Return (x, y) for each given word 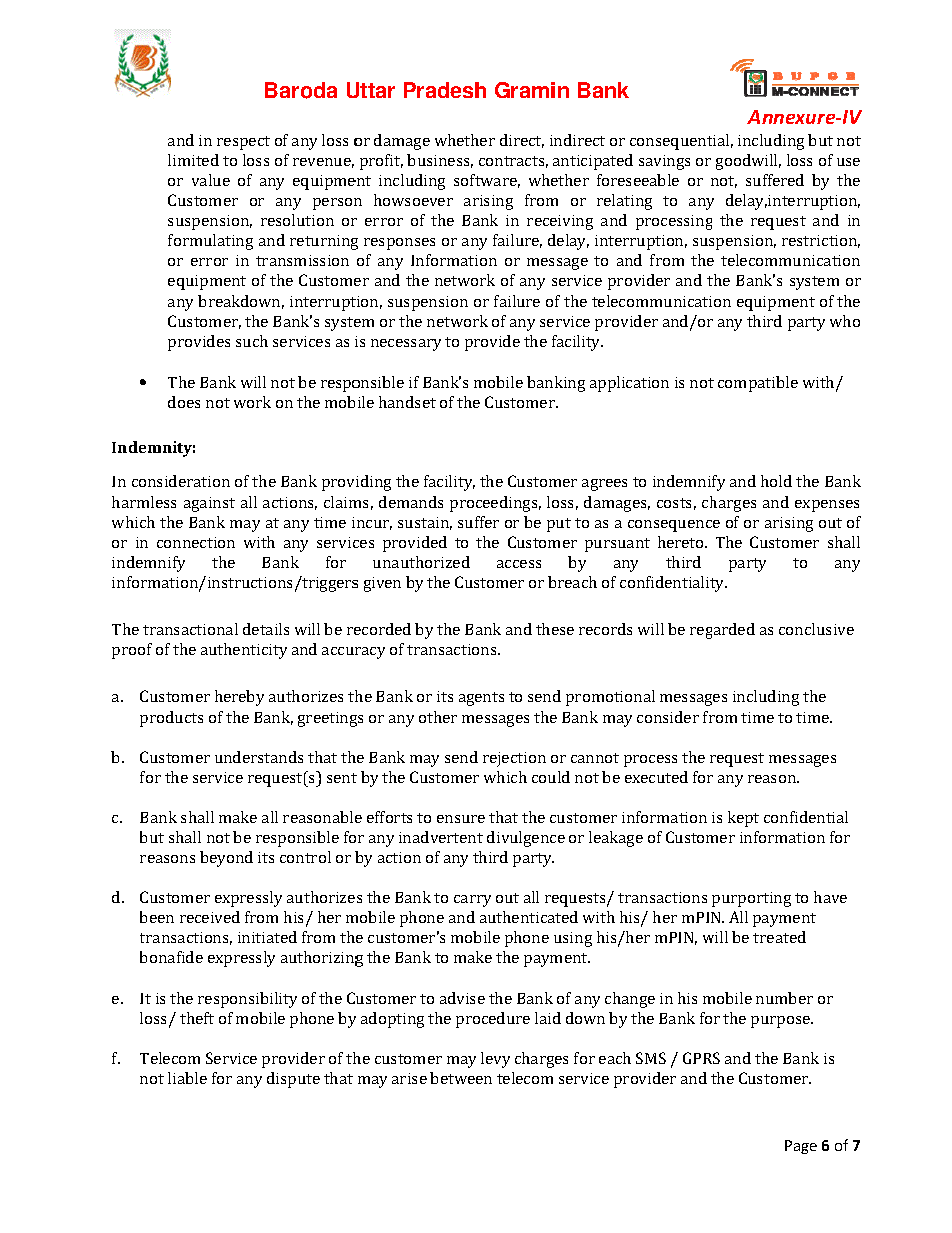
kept (743, 819)
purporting (751, 899)
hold (776, 481)
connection (196, 542)
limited (193, 160)
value (211, 180)
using (573, 939)
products (171, 719)
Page (801, 1147)
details (266, 629)
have (830, 897)
